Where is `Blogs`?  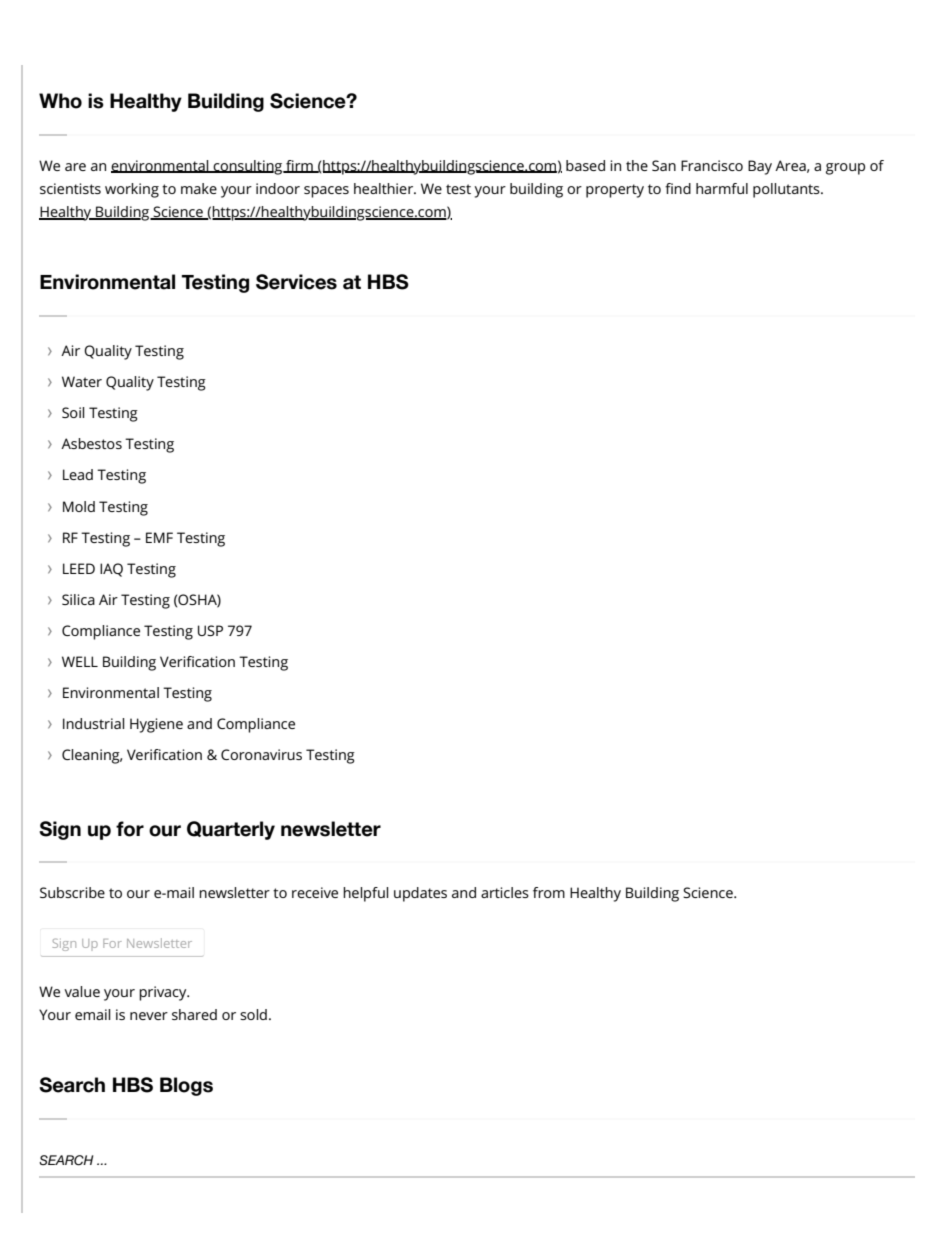
Blogs is located at coordinates (186, 1086).
